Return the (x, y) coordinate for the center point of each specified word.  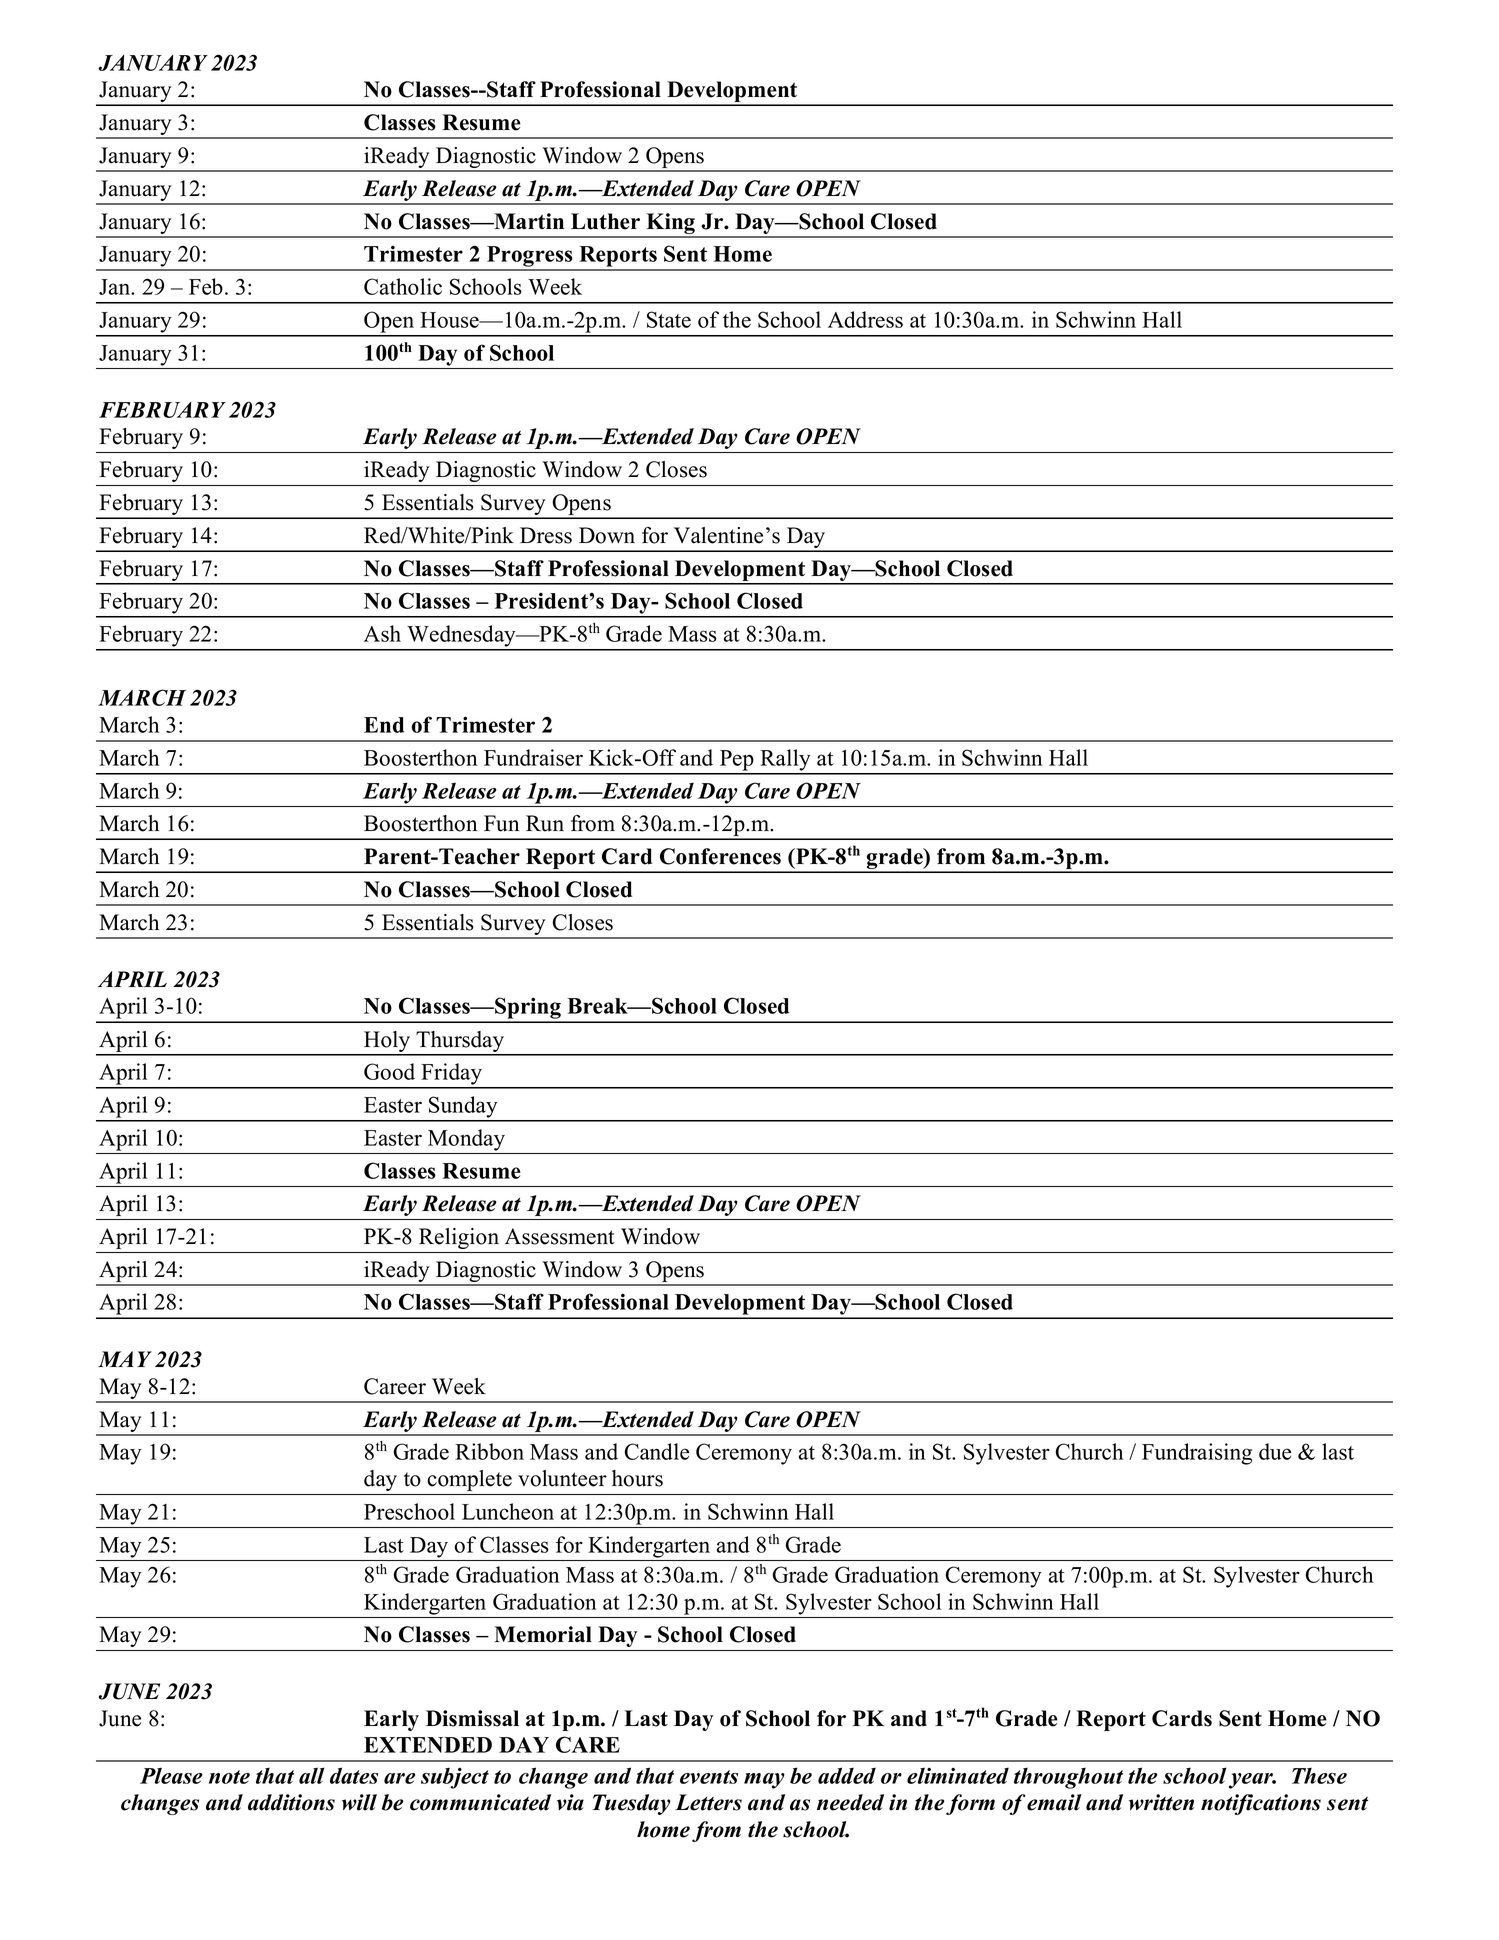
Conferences (720, 856)
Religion (459, 1238)
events (709, 1777)
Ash (382, 633)
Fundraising (1197, 1454)
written (1161, 1802)
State (669, 319)
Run (545, 823)
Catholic (403, 286)
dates (354, 1775)
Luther (605, 221)
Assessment (560, 1236)
